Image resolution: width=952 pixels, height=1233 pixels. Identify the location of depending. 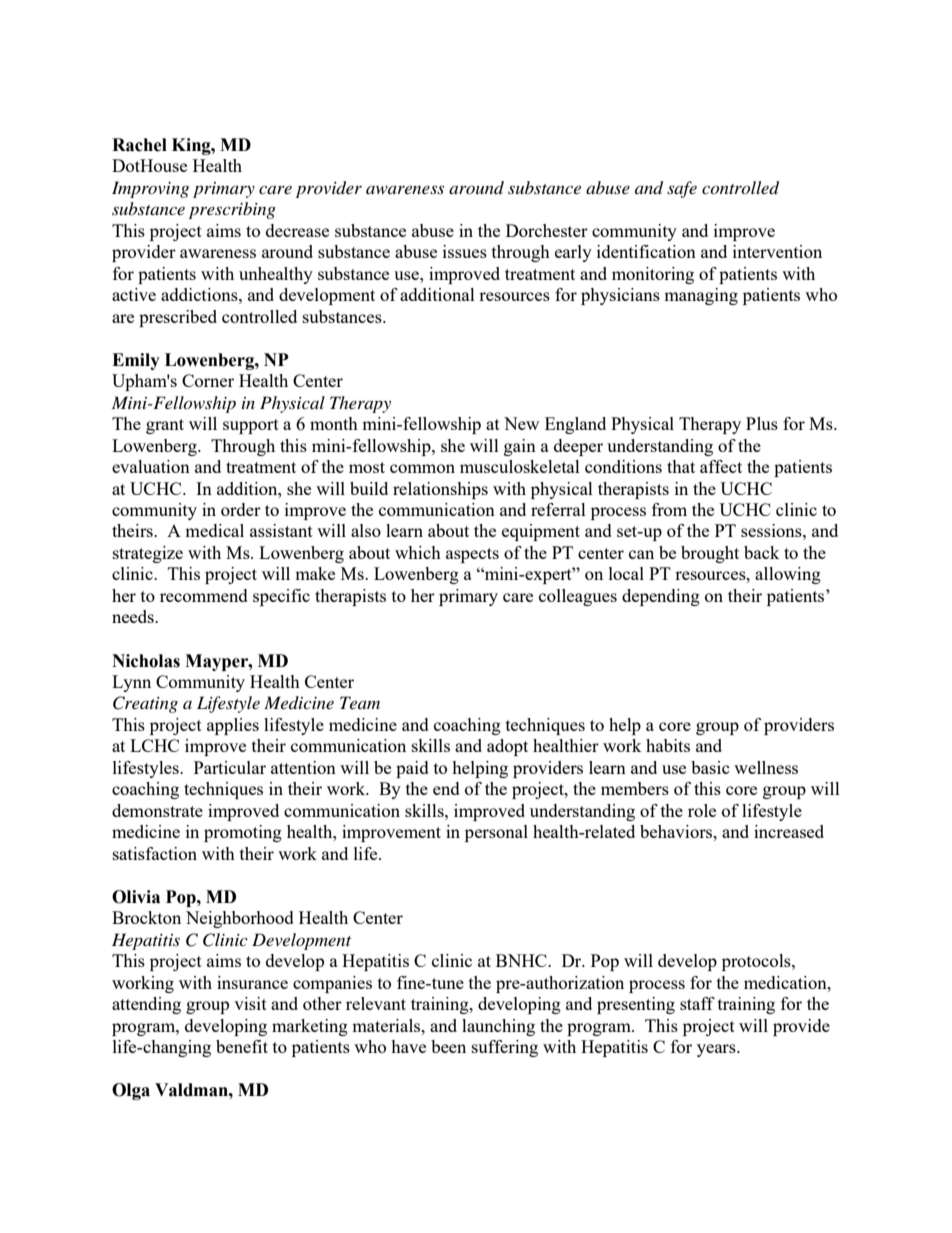
(661, 597).
